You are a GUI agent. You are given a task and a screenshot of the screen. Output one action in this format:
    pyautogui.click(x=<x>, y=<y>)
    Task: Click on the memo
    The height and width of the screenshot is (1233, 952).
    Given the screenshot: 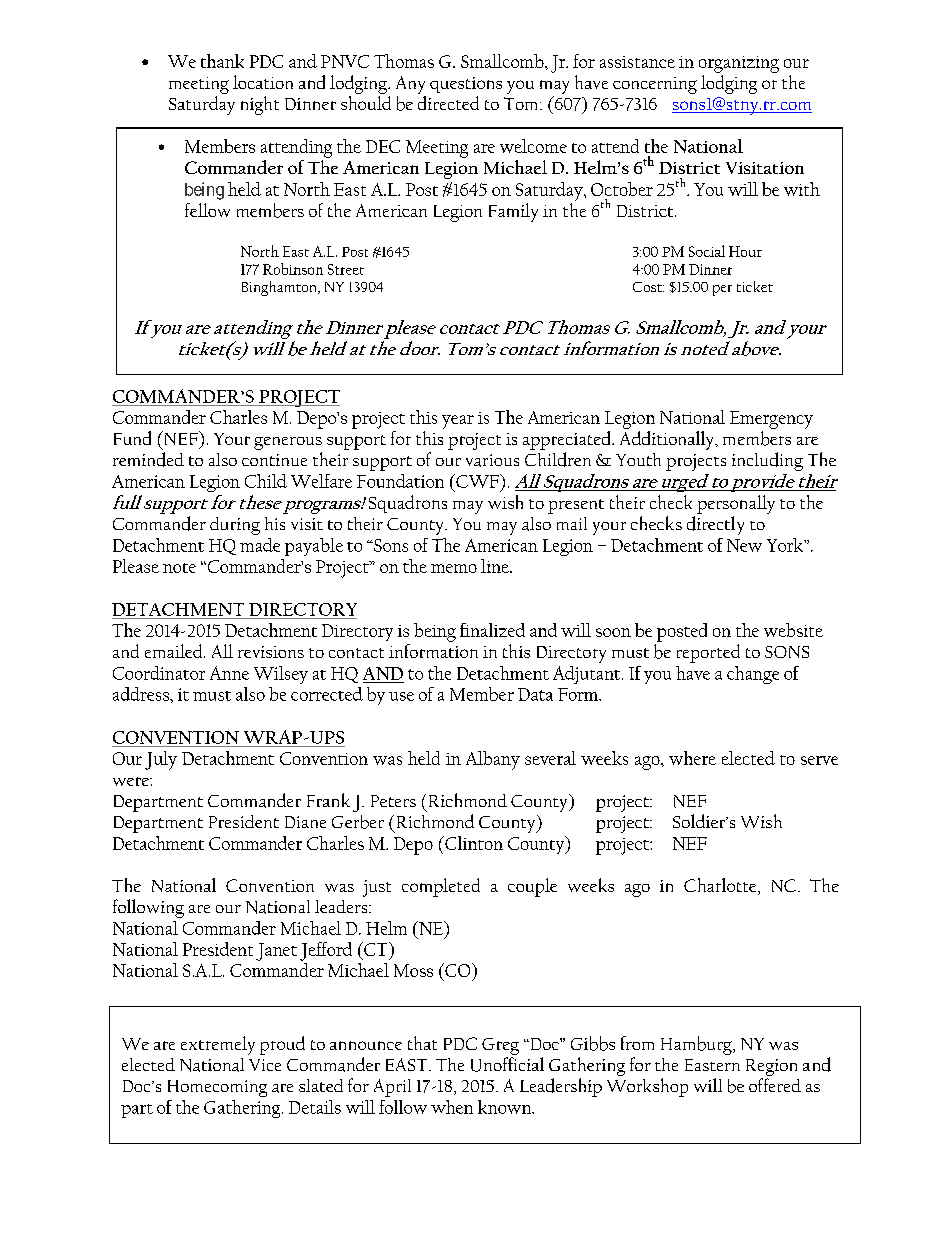 What is the action you would take?
    pyautogui.click(x=454, y=568)
